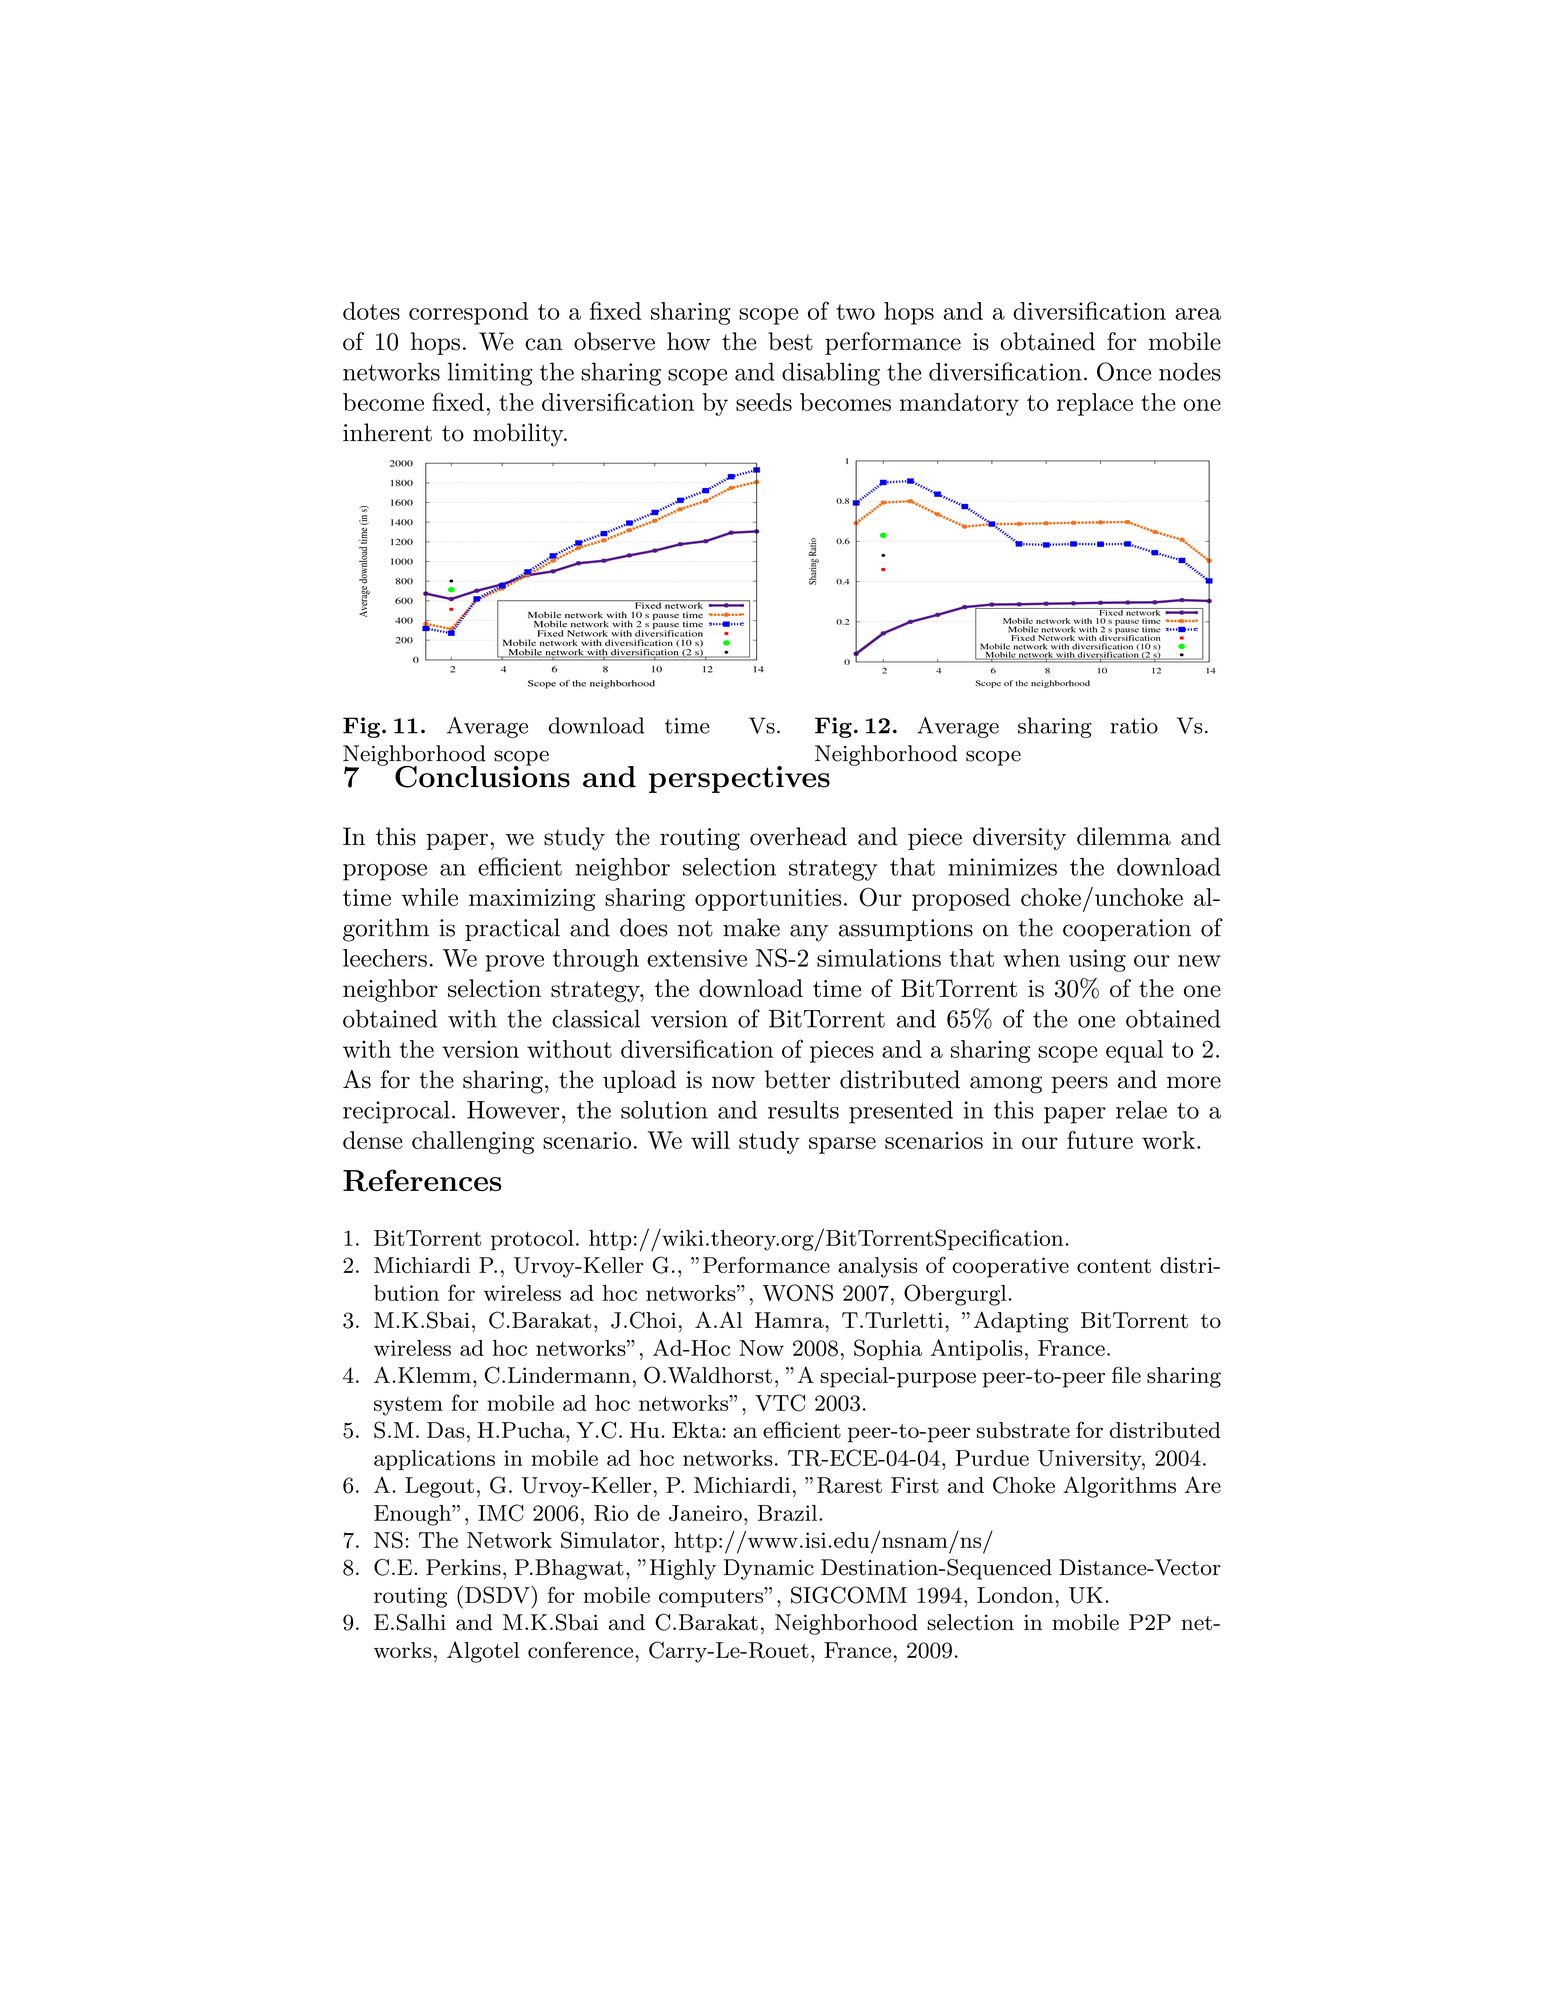 Image resolution: width=1555 pixels, height=2012 pixels. Describe the element at coordinates (790, 341) in the screenshot. I see `best` at that location.
